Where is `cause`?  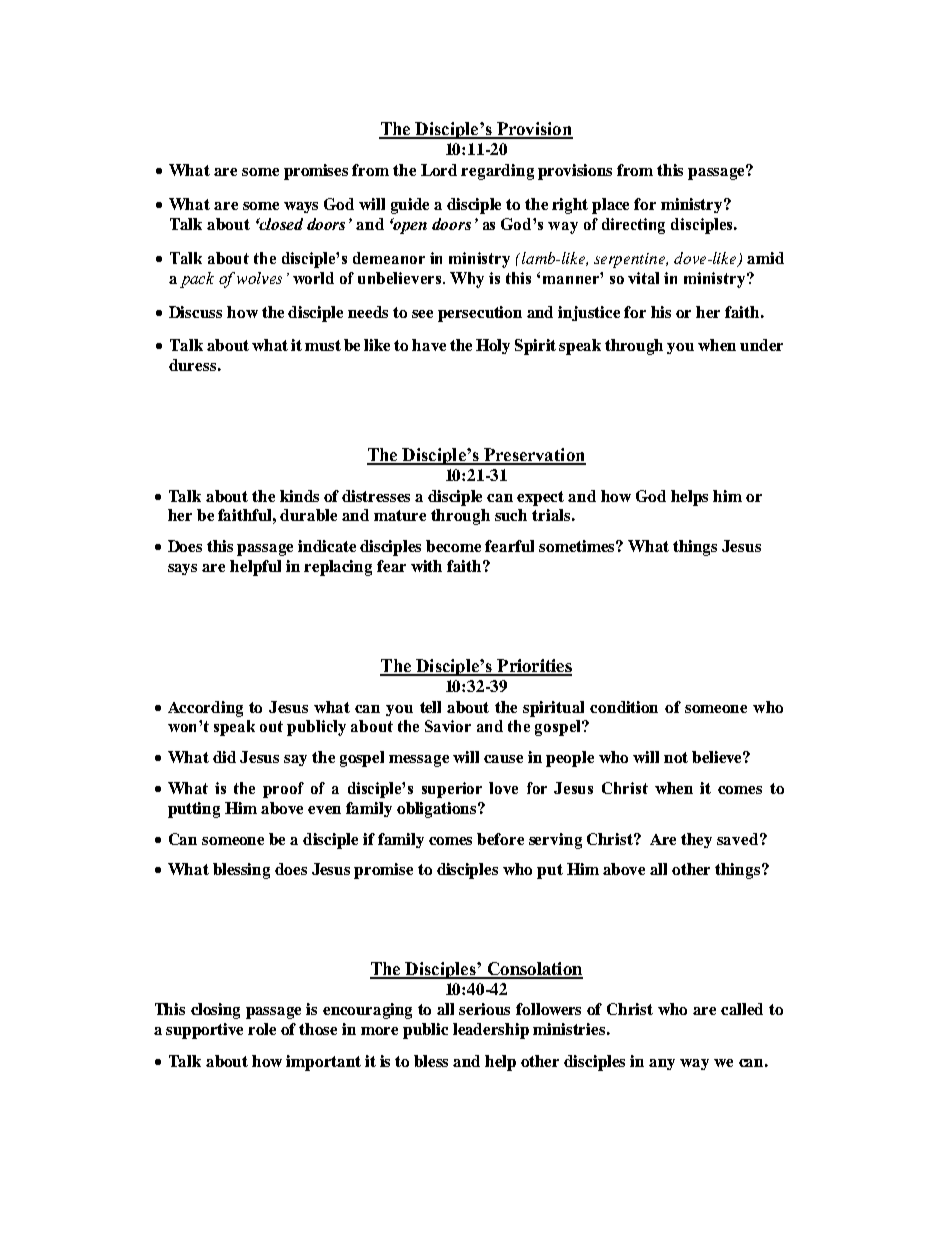 cause is located at coordinates (503, 759).
